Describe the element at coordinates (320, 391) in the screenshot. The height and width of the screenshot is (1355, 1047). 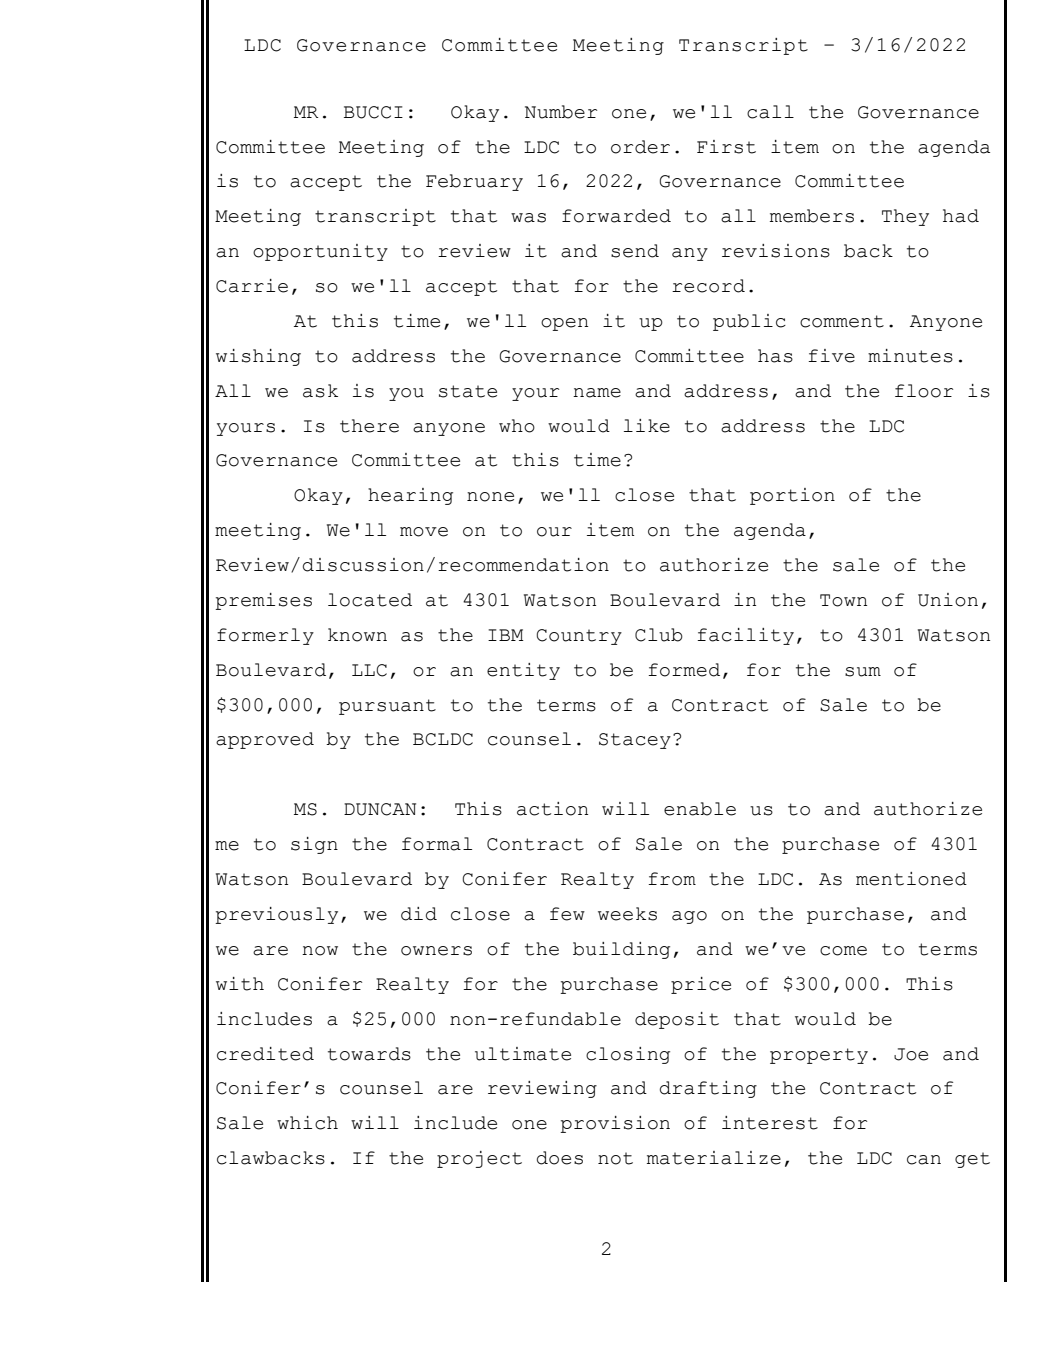
I see `ask` at that location.
